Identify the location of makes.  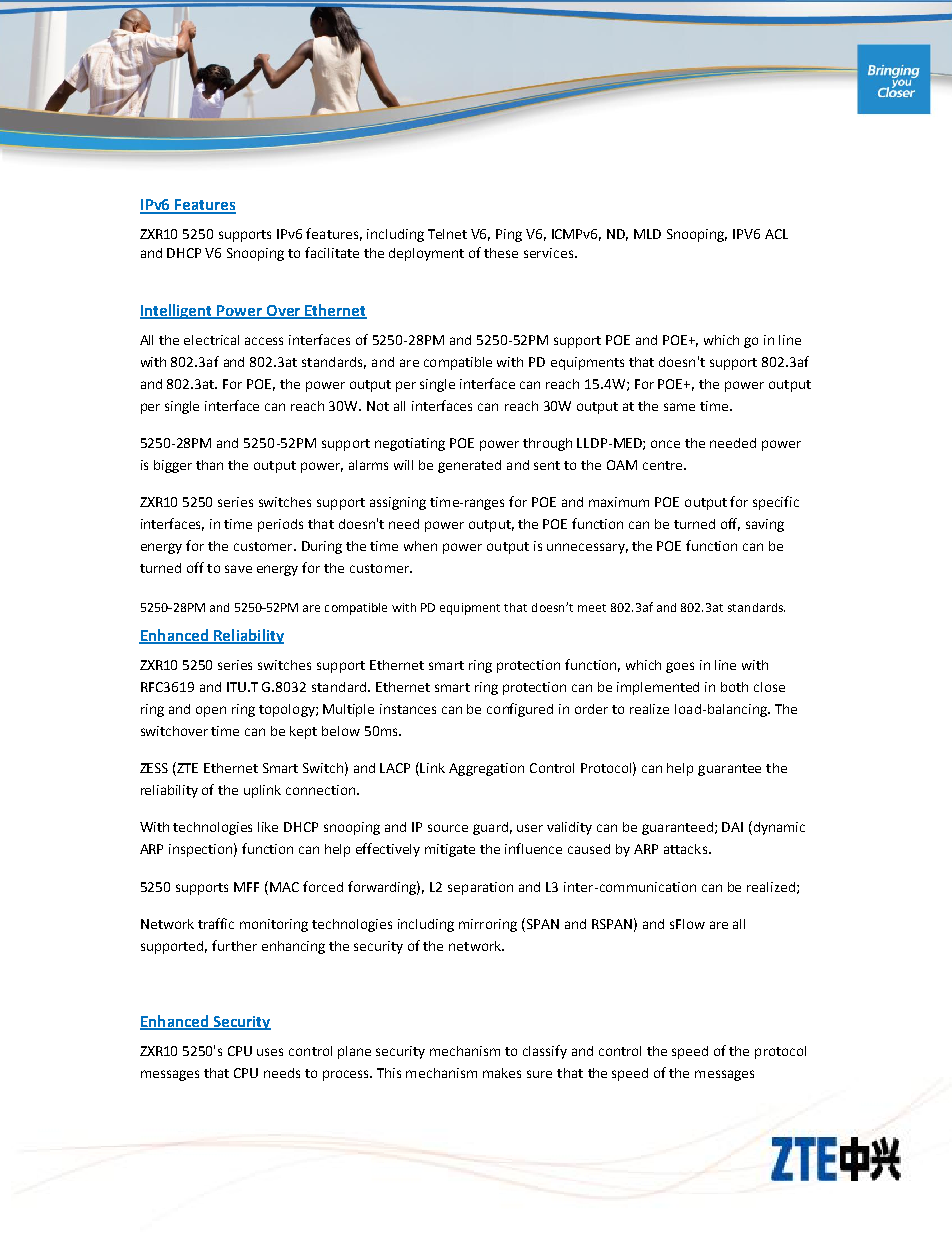
(502, 1073).
